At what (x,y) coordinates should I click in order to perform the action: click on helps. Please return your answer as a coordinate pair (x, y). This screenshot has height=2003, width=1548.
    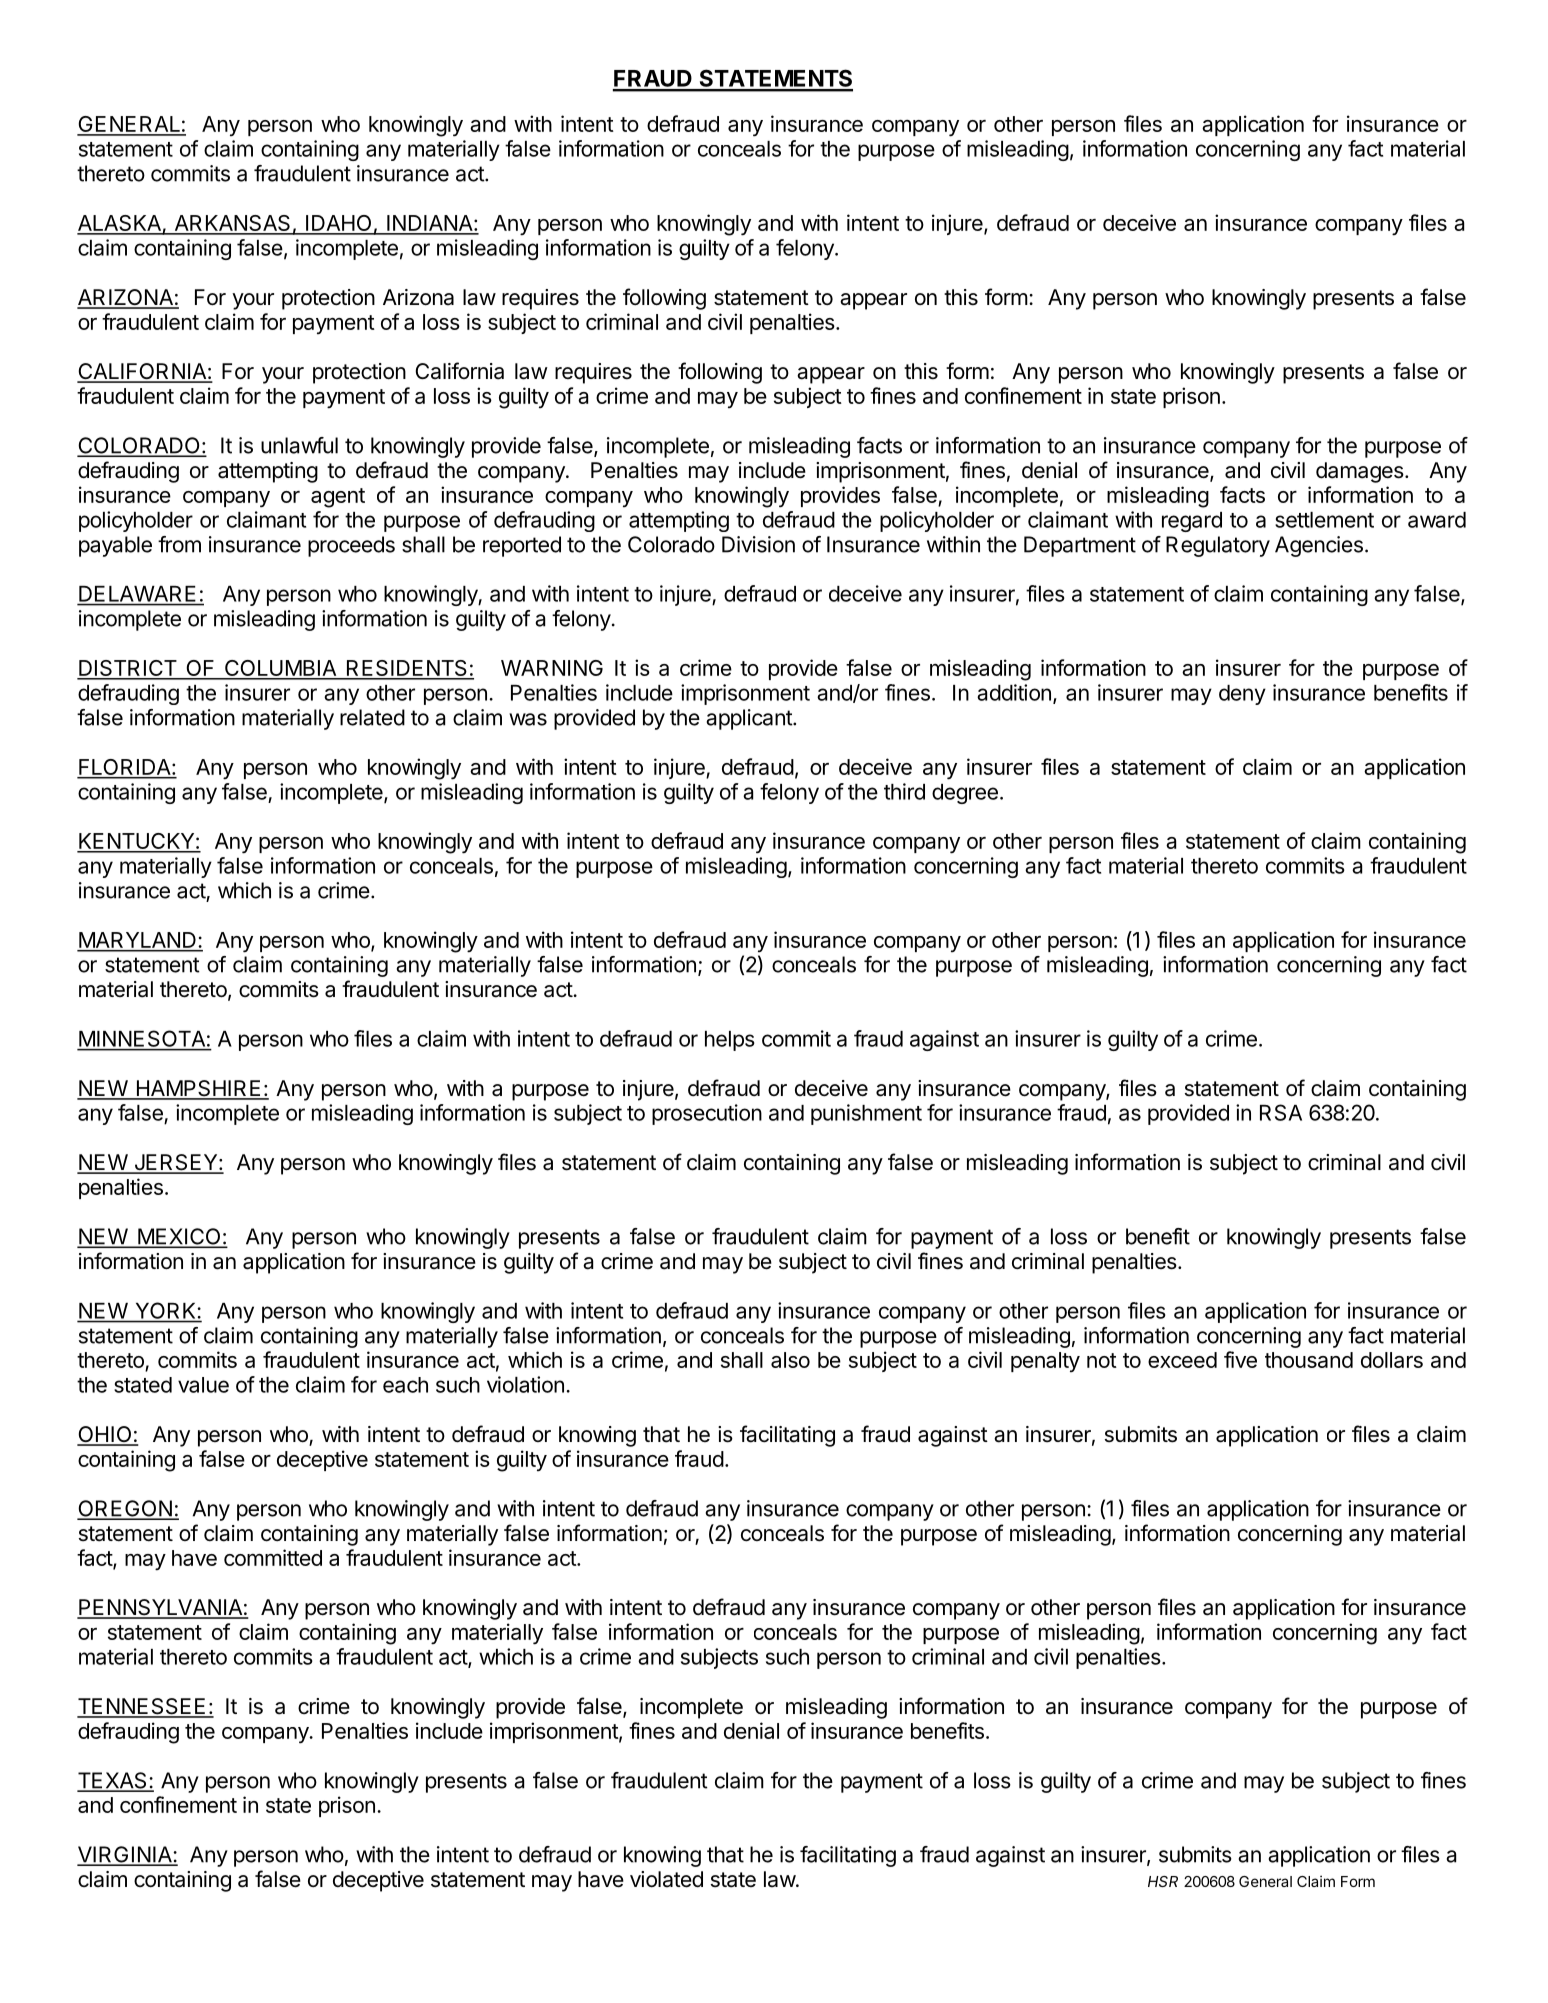
    Looking at the image, I should click on (730, 1041).
